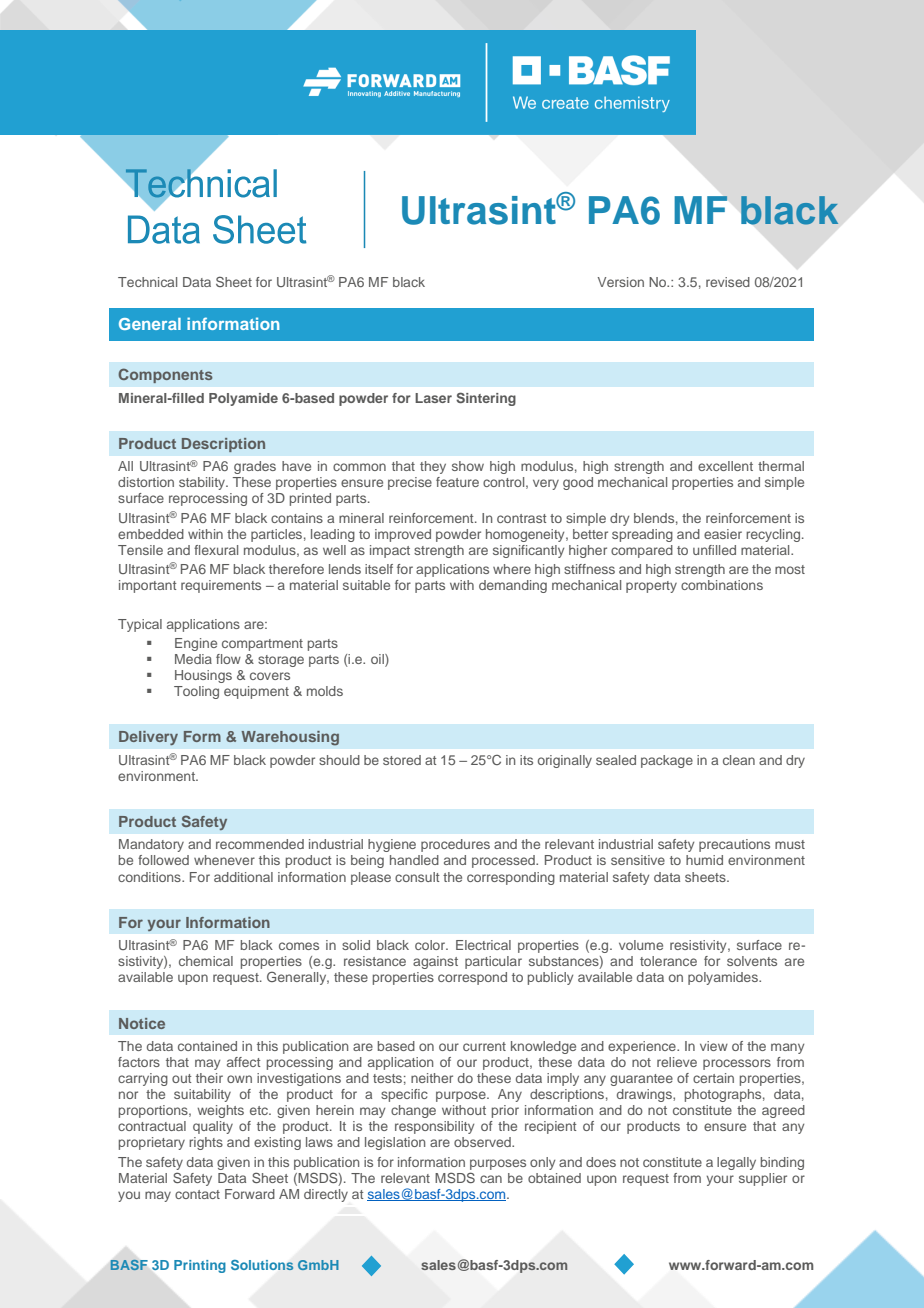 This screenshot has height=1308, width=924. I want to click on revised, so click(728, 282).
